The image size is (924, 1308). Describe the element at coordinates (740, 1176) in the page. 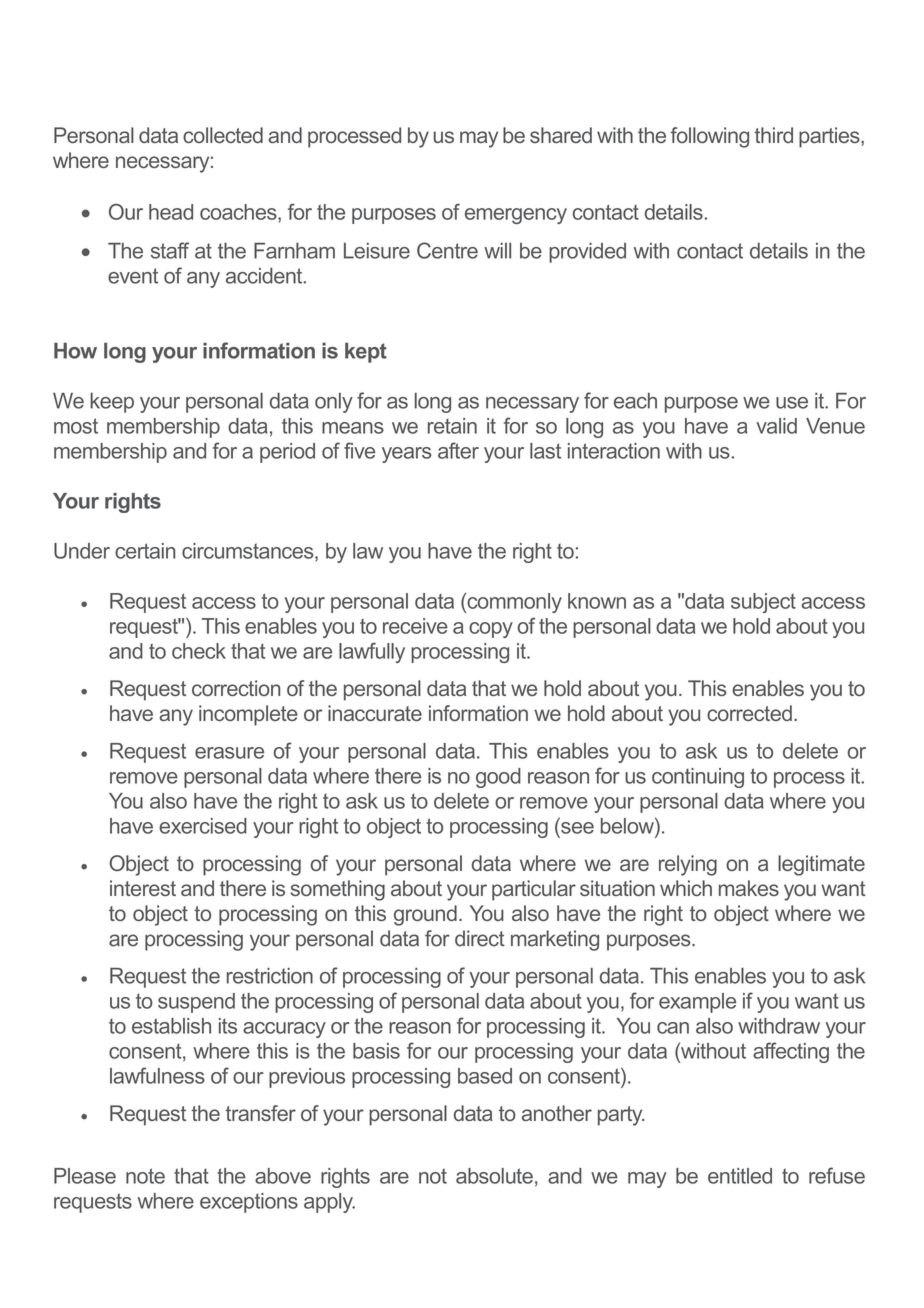

I see `entitled` at that location.
